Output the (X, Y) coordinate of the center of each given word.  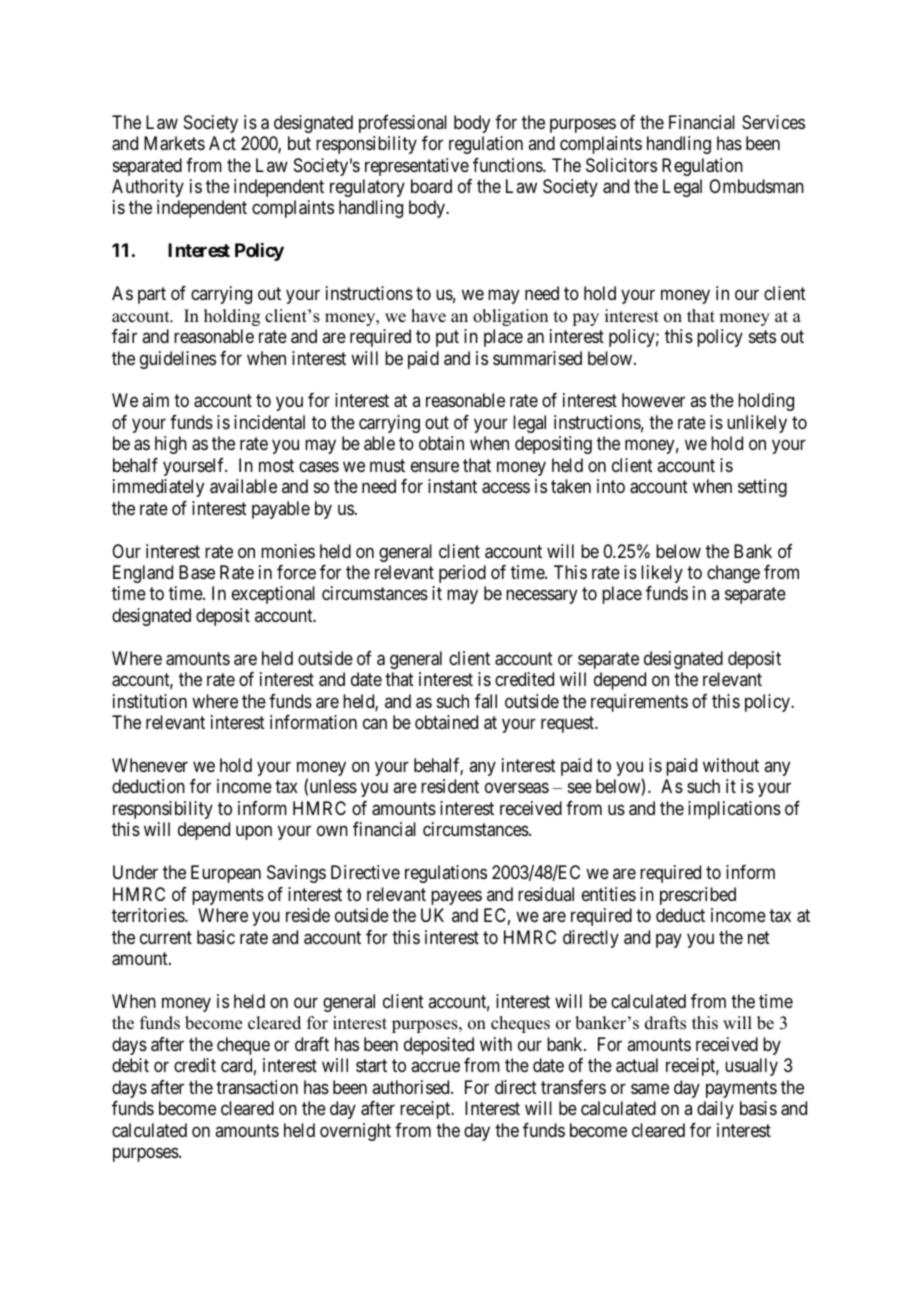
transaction (257, 1087)
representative (417, 167)
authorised (412, 1087)
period (462, 574)
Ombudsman (756, 186)
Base (197, 572)
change (733, 574)
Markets (174, 143)
